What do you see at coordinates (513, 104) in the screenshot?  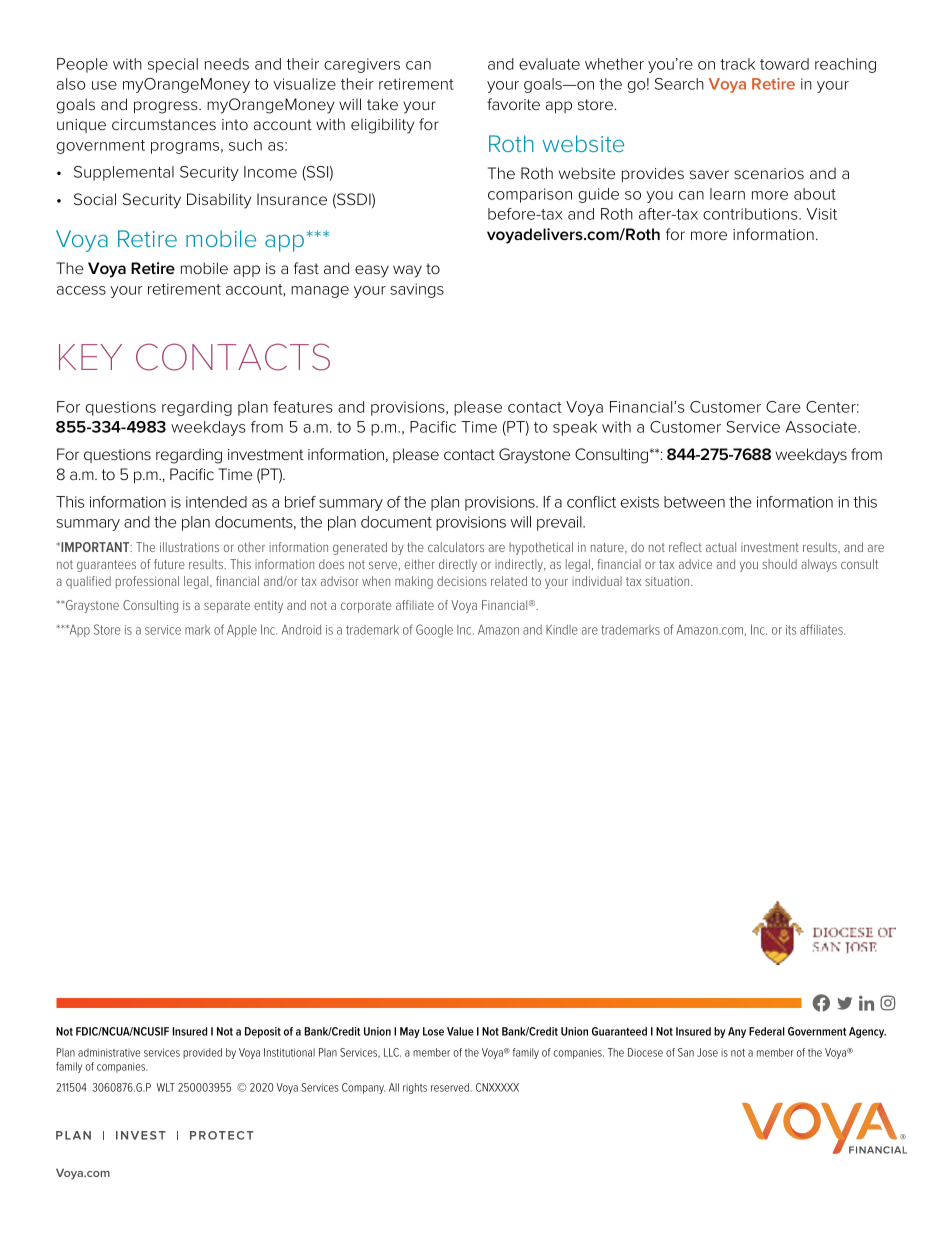 I see `favorite` at bounding box center [513, 104].
